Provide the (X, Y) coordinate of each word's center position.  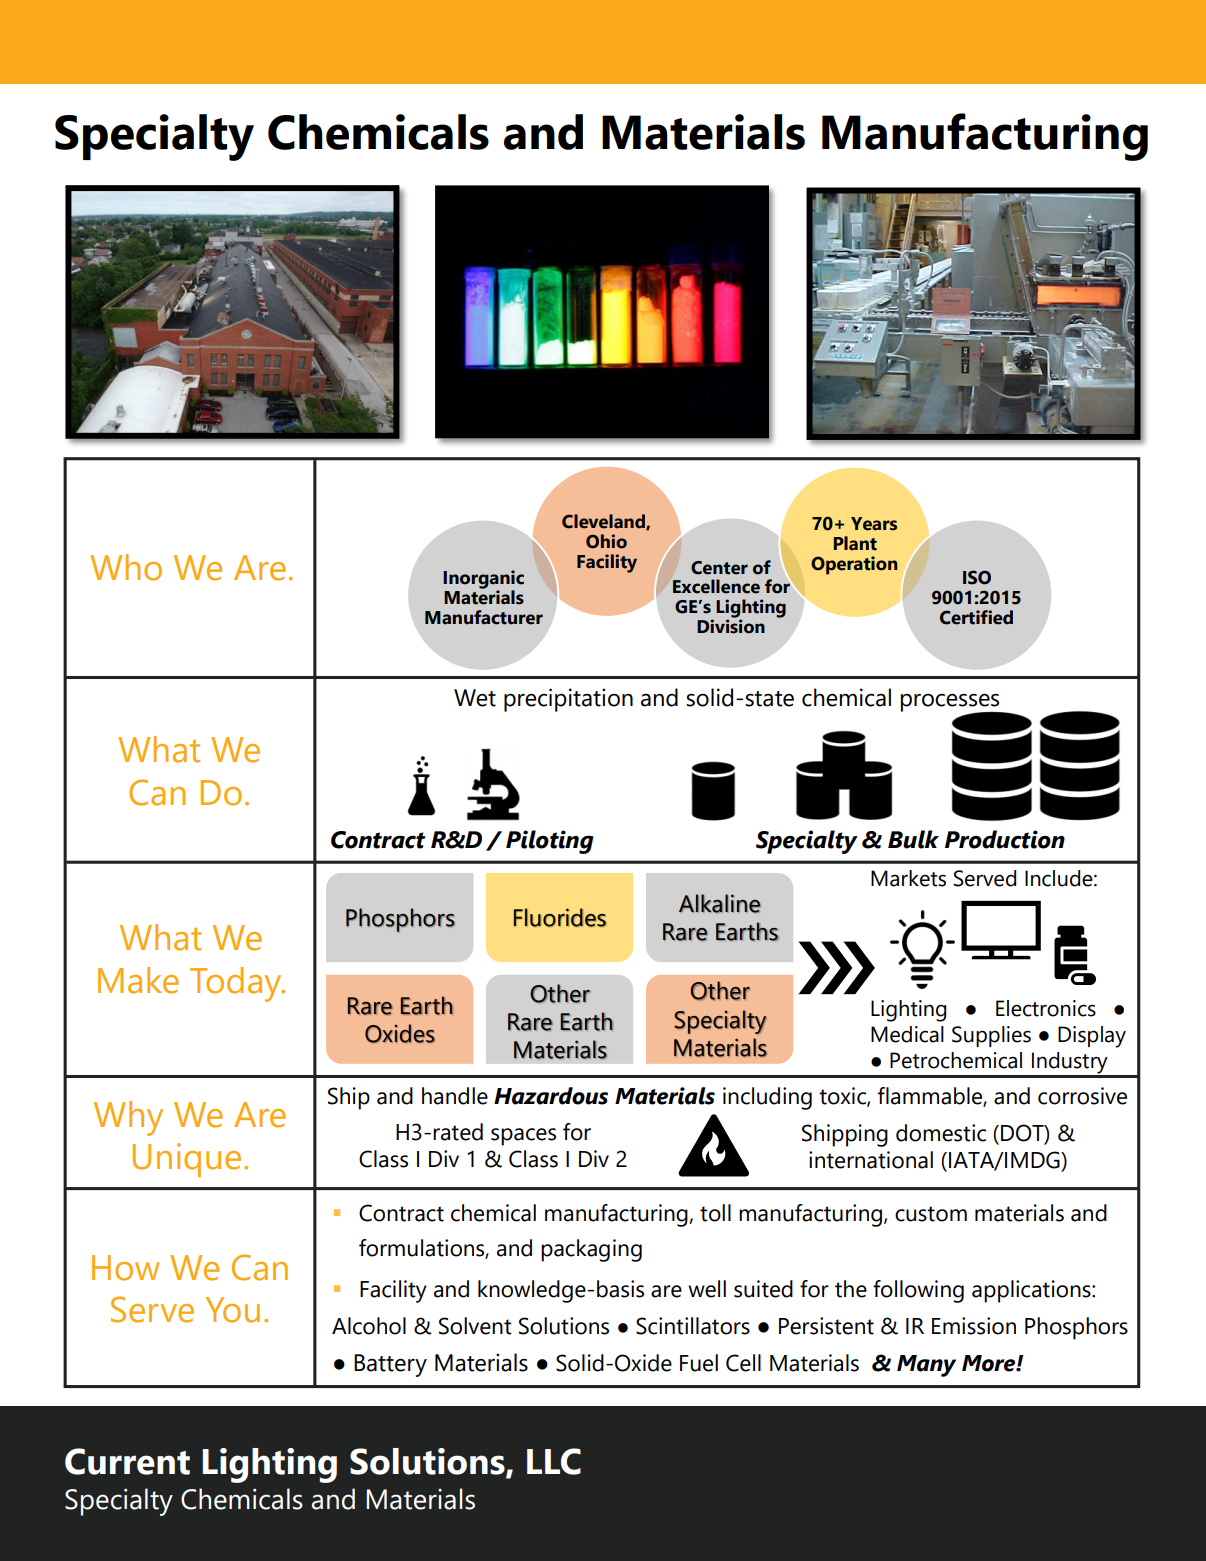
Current (127, 1461)
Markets (908, 878)
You (233, 1310)
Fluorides (560, 917)
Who (126, 567)
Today (237, 984)
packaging (591, 1250)
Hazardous (551, 1096)
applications (1032, 1291)
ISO (977, 577)
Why (128, 1118)
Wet (475, 698)
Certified (976, 617)
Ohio (606, 541)
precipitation (568, 700)
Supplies (991, 1036)
